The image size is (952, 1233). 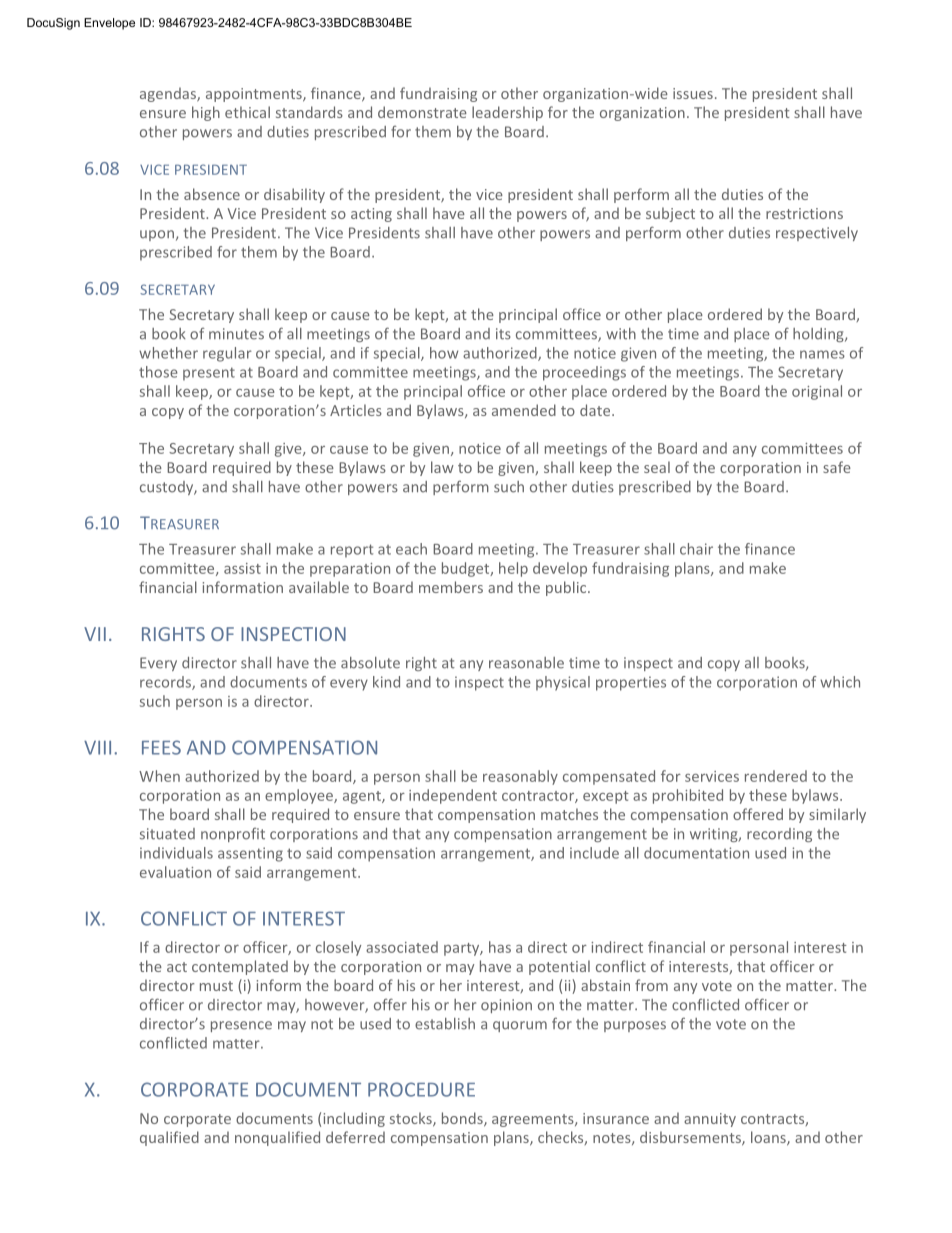 I want to click on PROCEDURE, so click(x=421, y=1089).
